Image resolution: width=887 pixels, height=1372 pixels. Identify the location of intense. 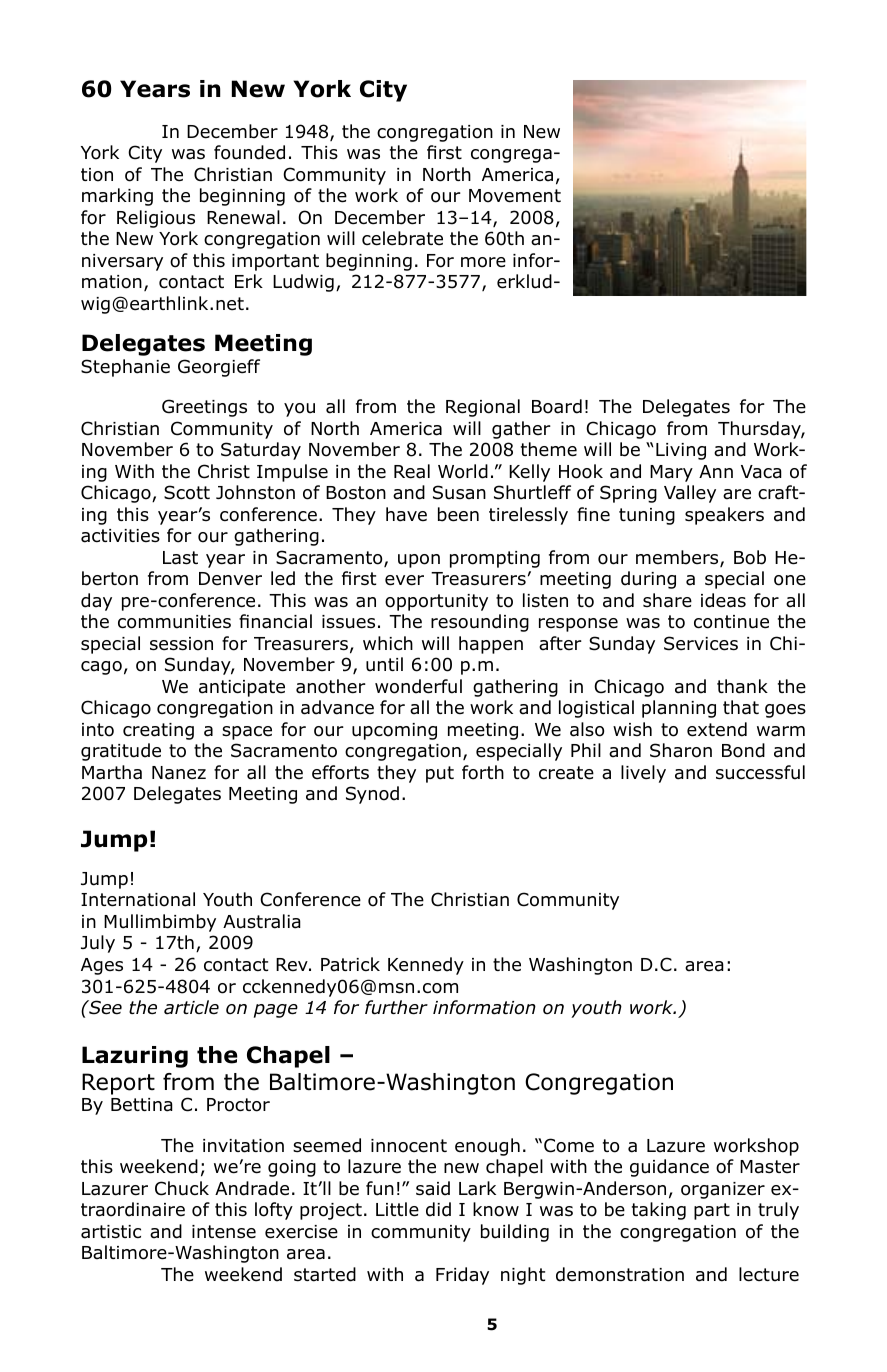
(224, 1232).
